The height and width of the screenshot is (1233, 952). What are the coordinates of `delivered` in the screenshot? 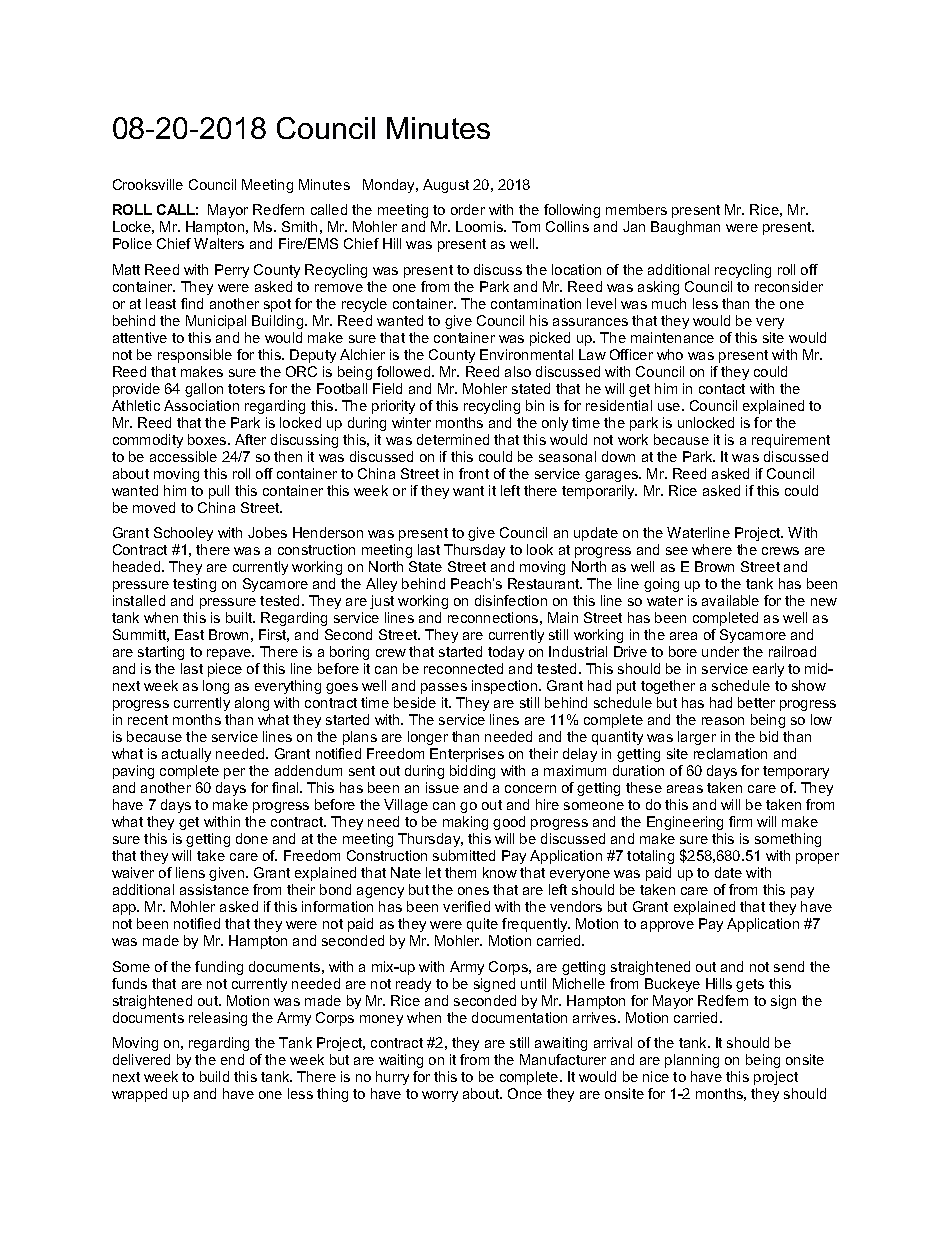 It's located at (141, 1059).
